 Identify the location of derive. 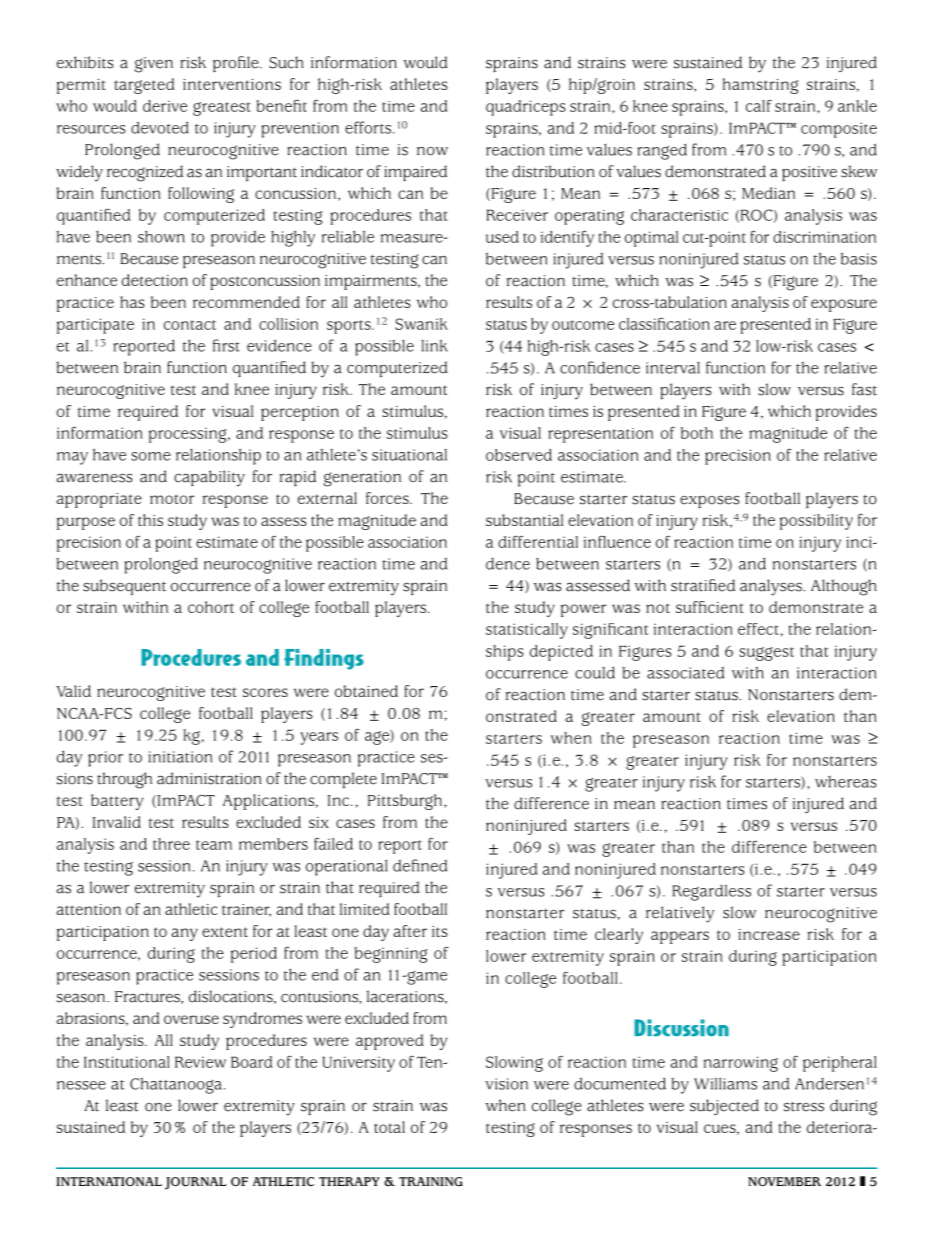
(165, 106).
